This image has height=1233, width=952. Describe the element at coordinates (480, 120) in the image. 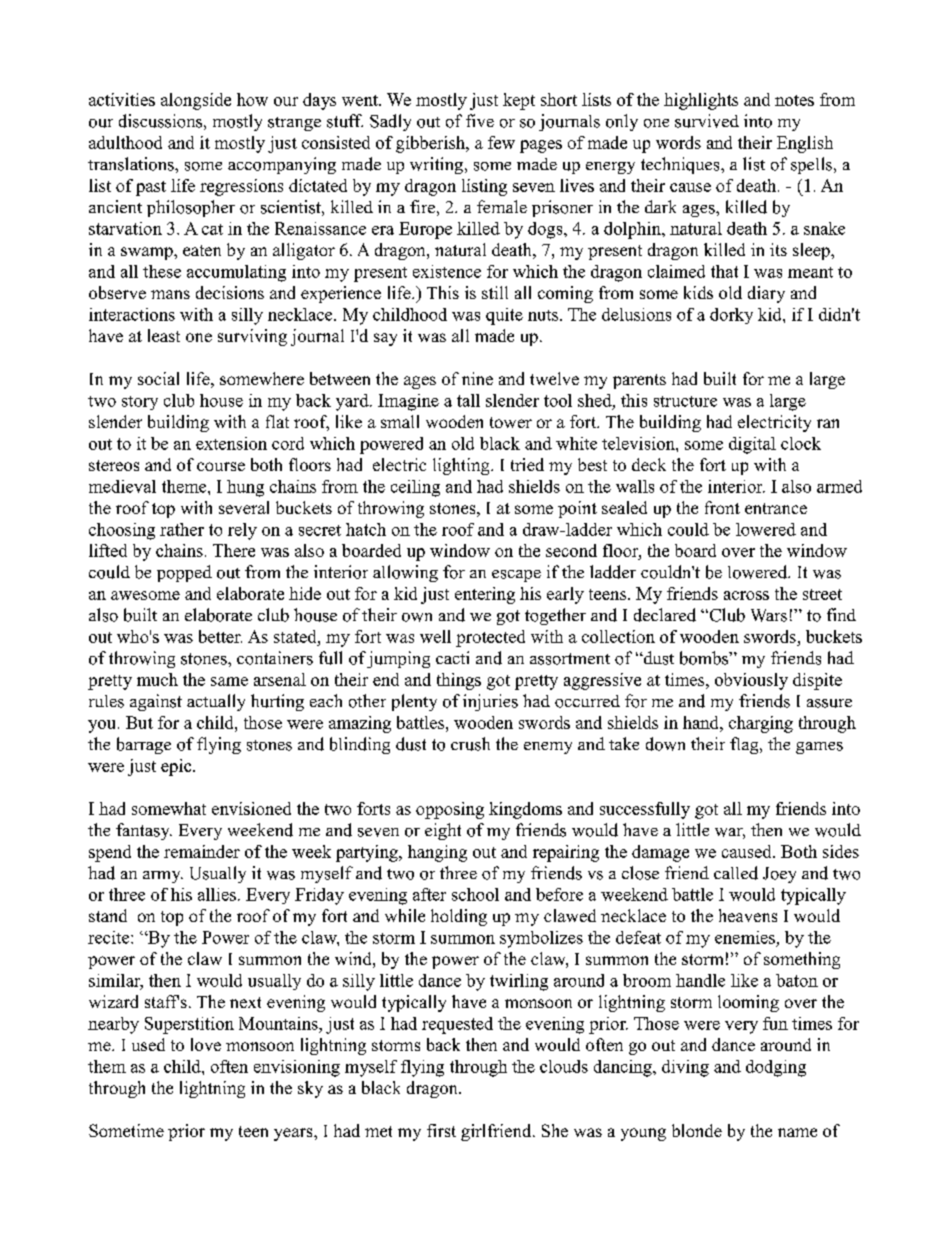

I see `five` at that location.
